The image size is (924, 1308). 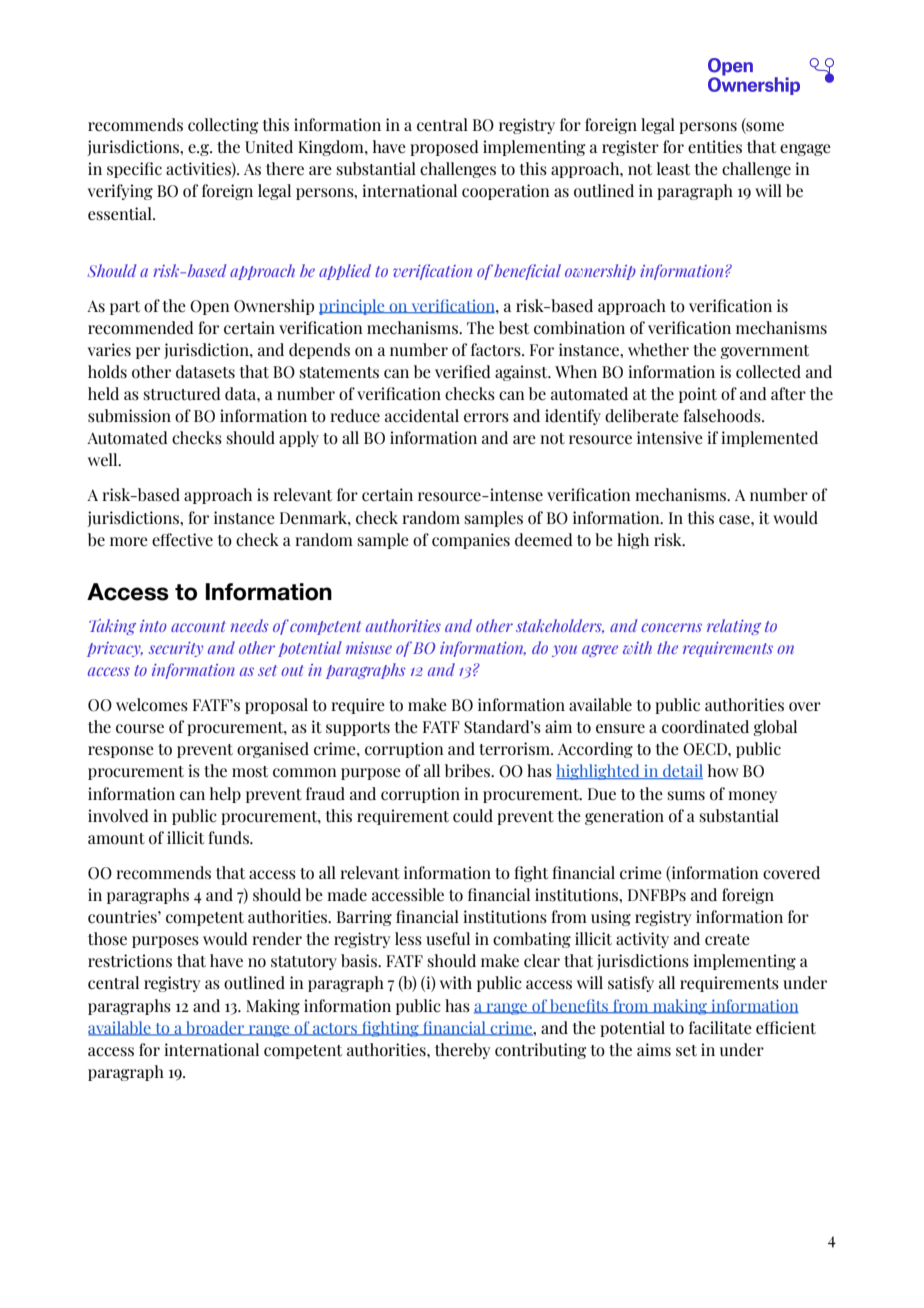 I want to click on entities, so click(x=715, y=147).
